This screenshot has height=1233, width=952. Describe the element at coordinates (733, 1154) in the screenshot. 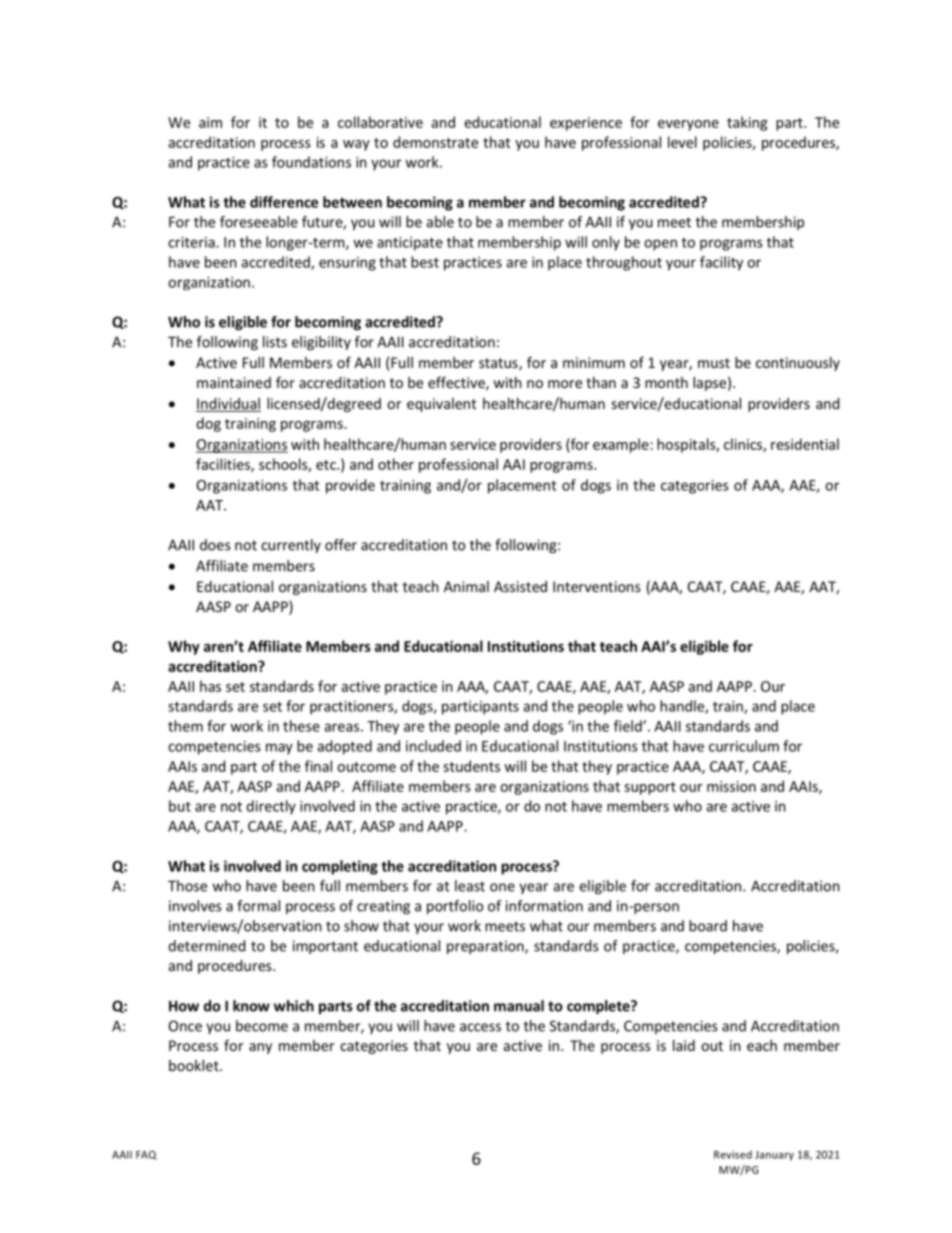

I see `Revised` at that location.
